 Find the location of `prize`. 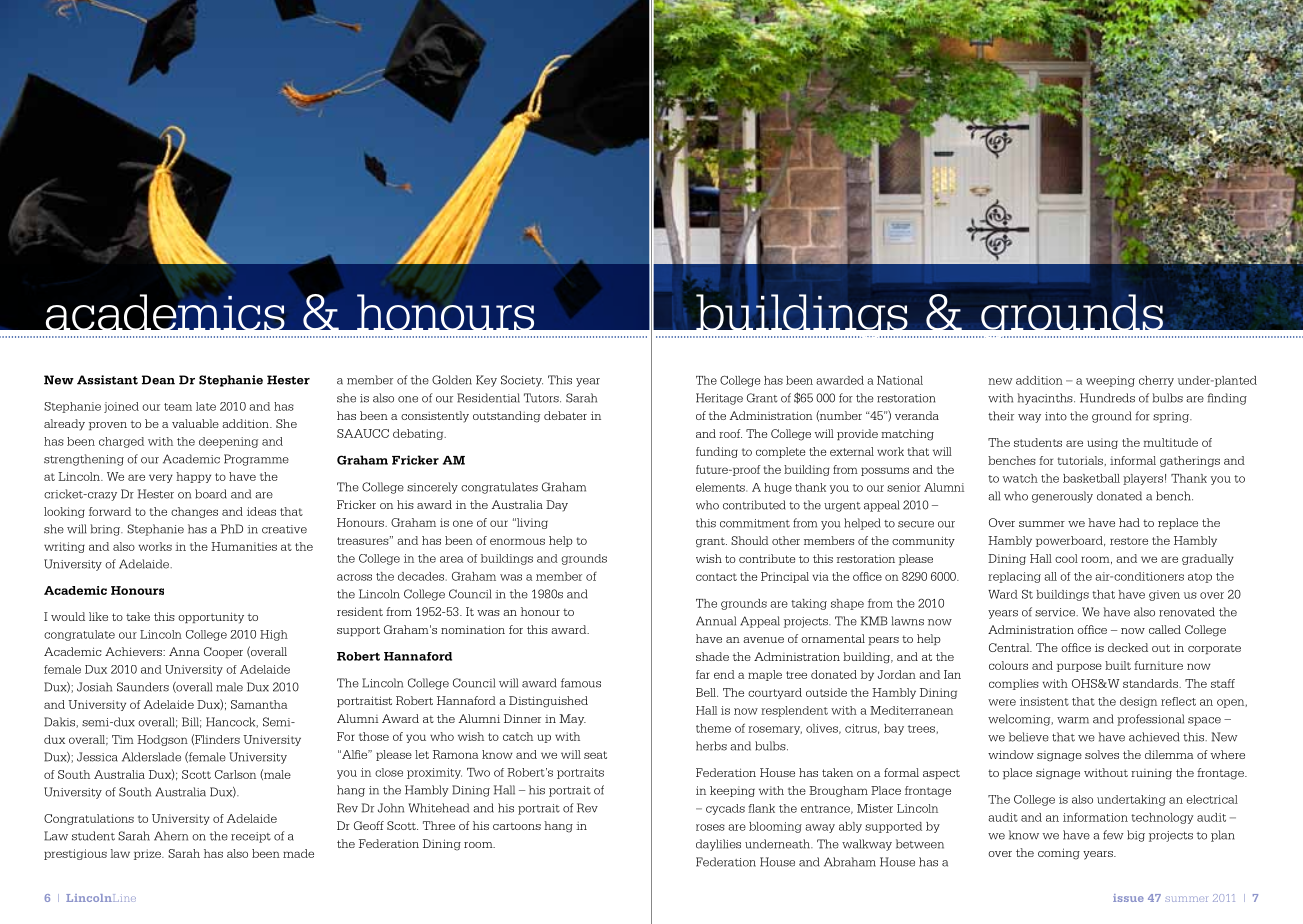

prize is located at coordinates (148, 854).
